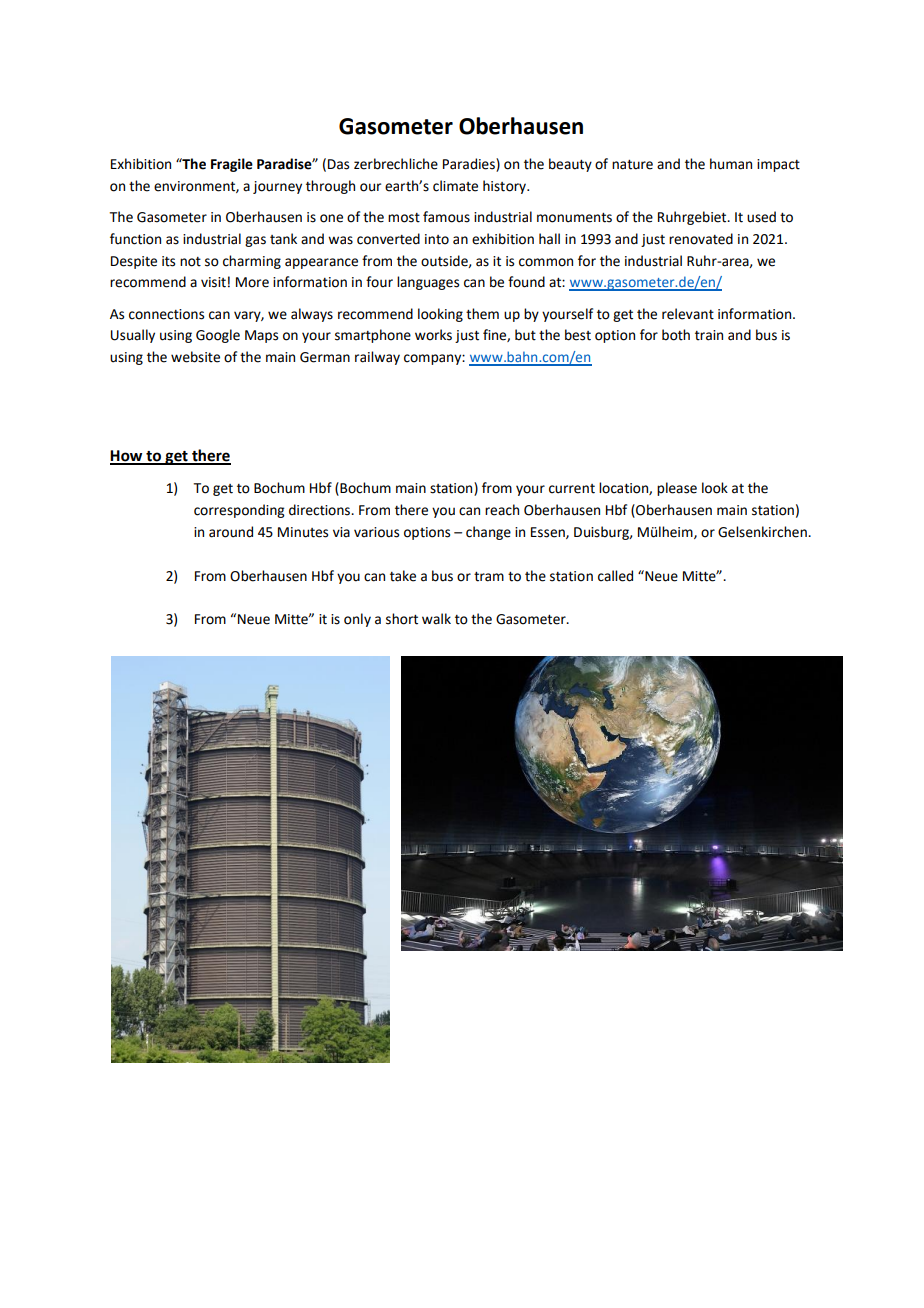 The image size is (924, 1308). I want to click on train, so click(709, 335).
